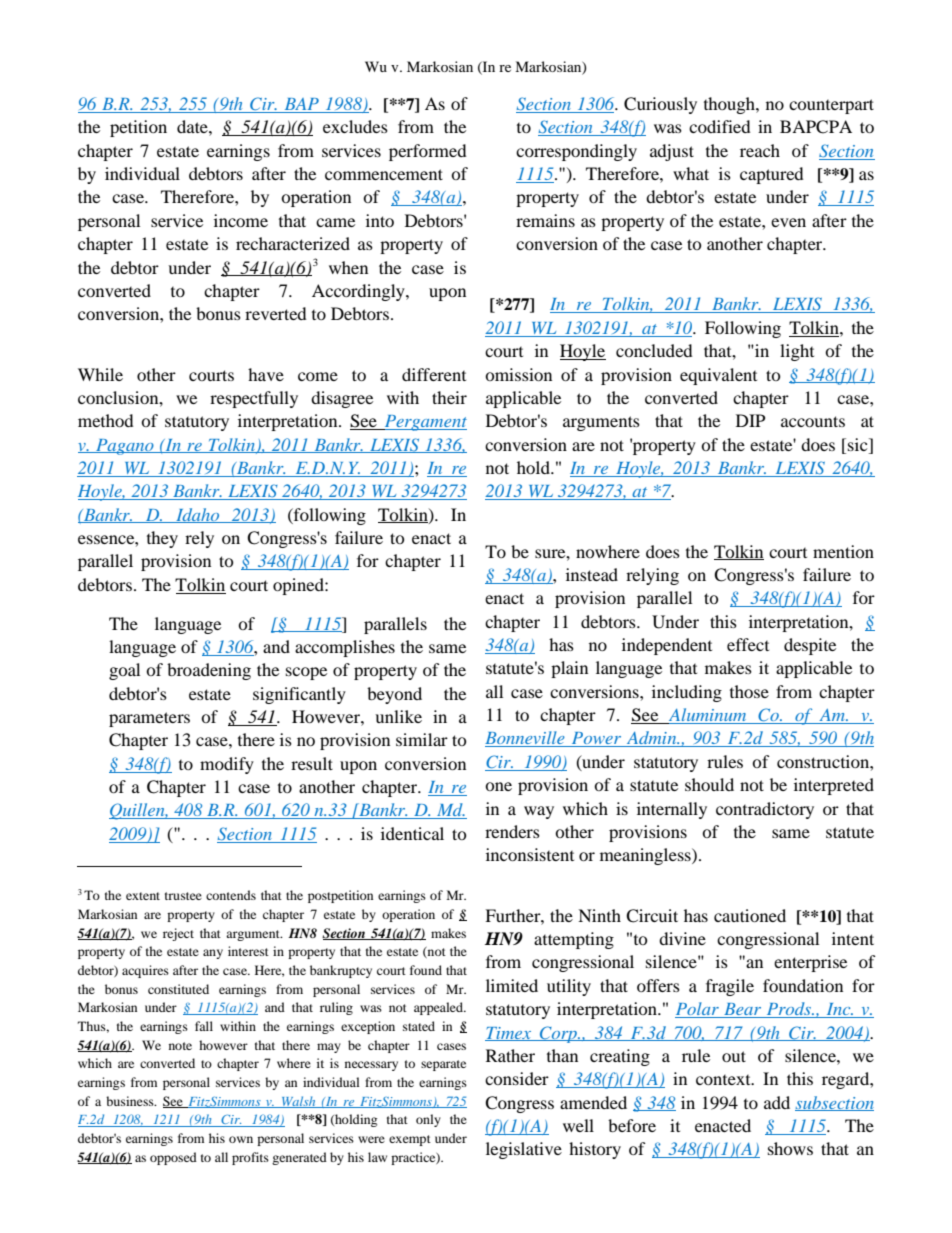 This page has width=952, height=1233. What do you see at coordinates (428, 152) in the page?
I see `performed` at bounding box center [428, 152].
